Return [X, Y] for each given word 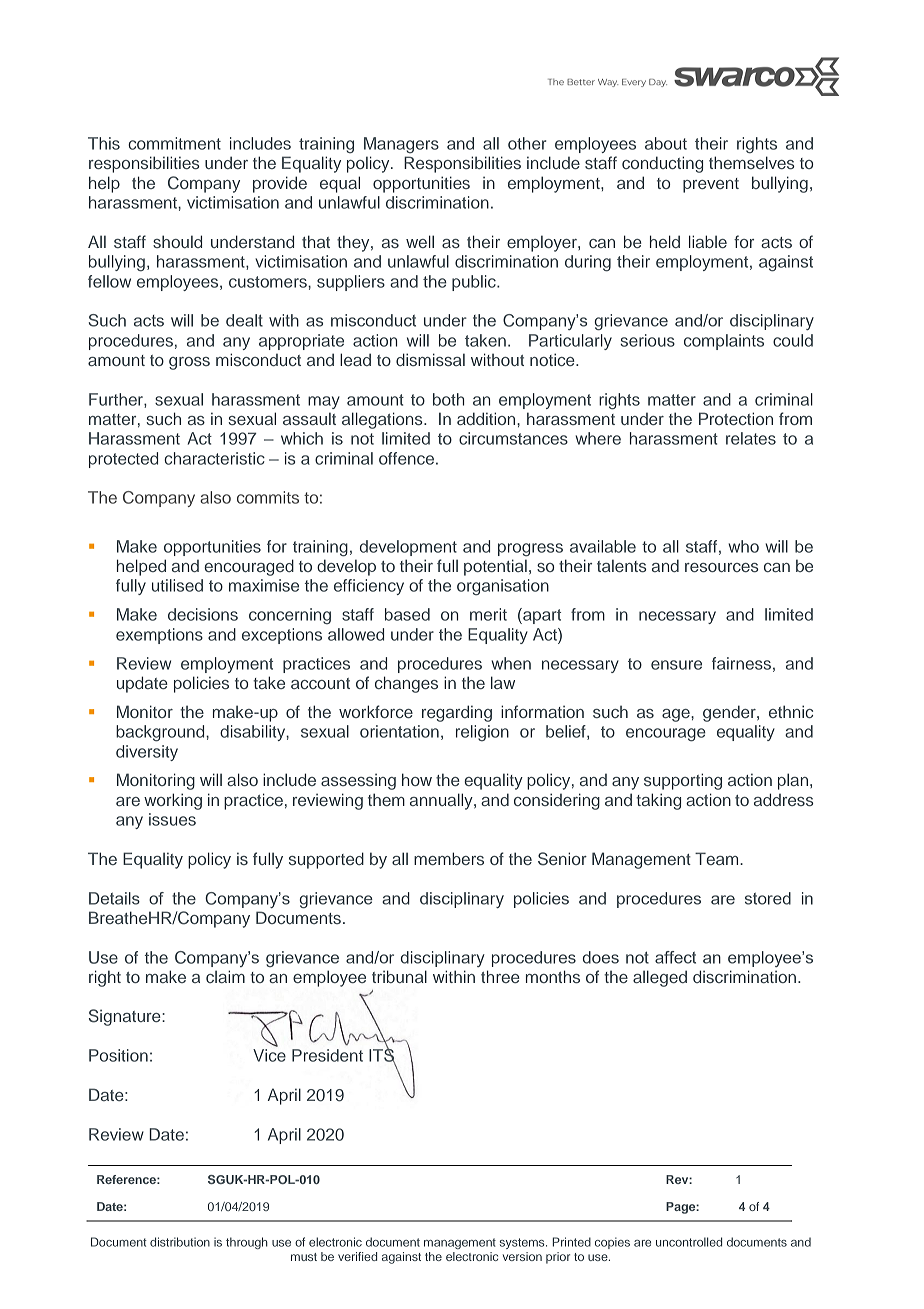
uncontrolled [689, 1242]
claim [225, 976]
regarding [457, 713]
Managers [401, 145]
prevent [711, 185]
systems [523, 1243]
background [161, 733]
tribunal [399, 976]
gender [730, 713]
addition [487, 418]
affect [675, 957]
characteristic [214, 458]
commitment [174, 143]
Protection [736, 418]
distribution [180, 1242]
